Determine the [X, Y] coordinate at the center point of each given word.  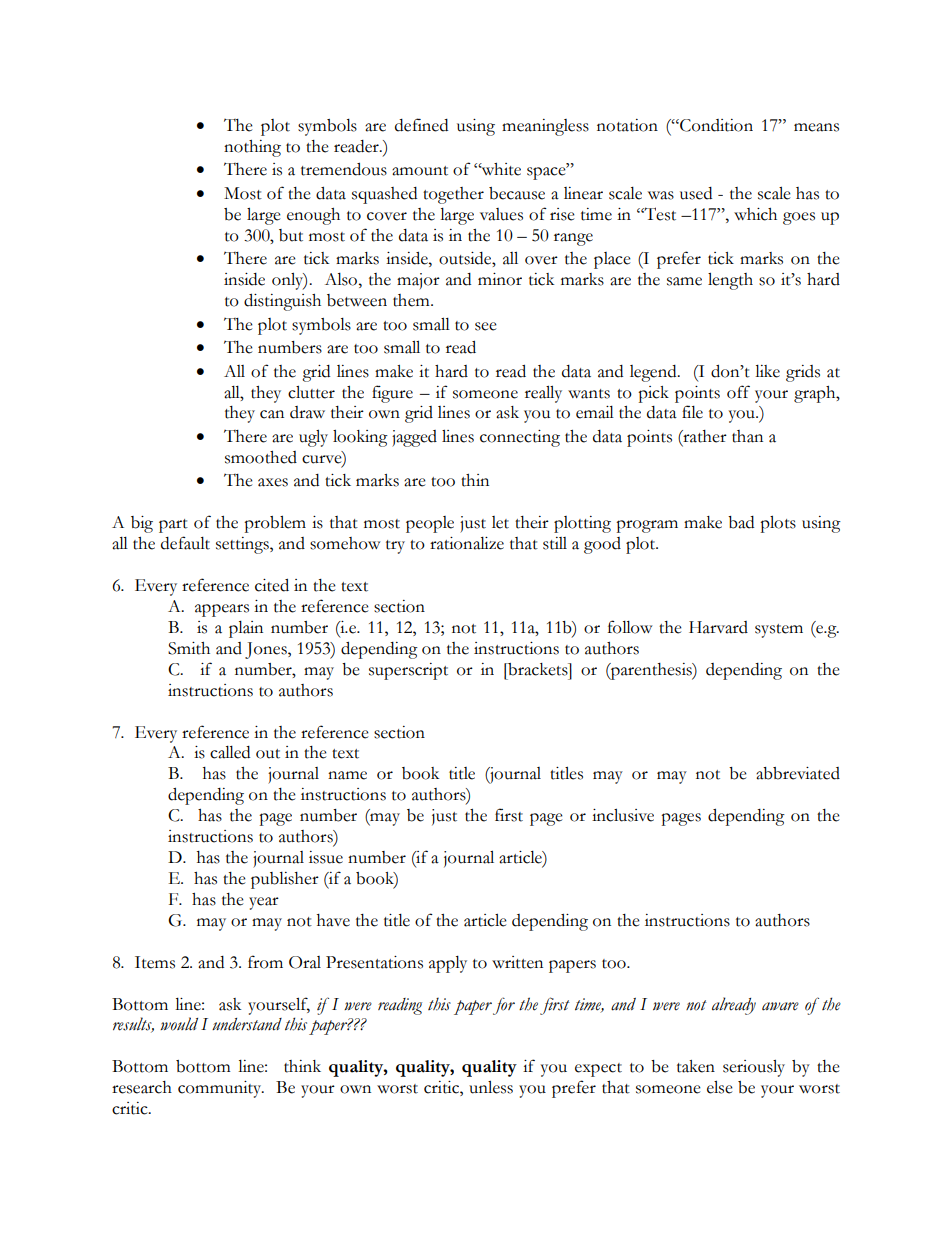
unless [491, 1087]
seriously [754, 1068]
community [221, 1089]
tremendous [344, 169]
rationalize [467, 543]
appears [222, 610]
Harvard [718, 627]
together [453, 195]
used [696, 193]
